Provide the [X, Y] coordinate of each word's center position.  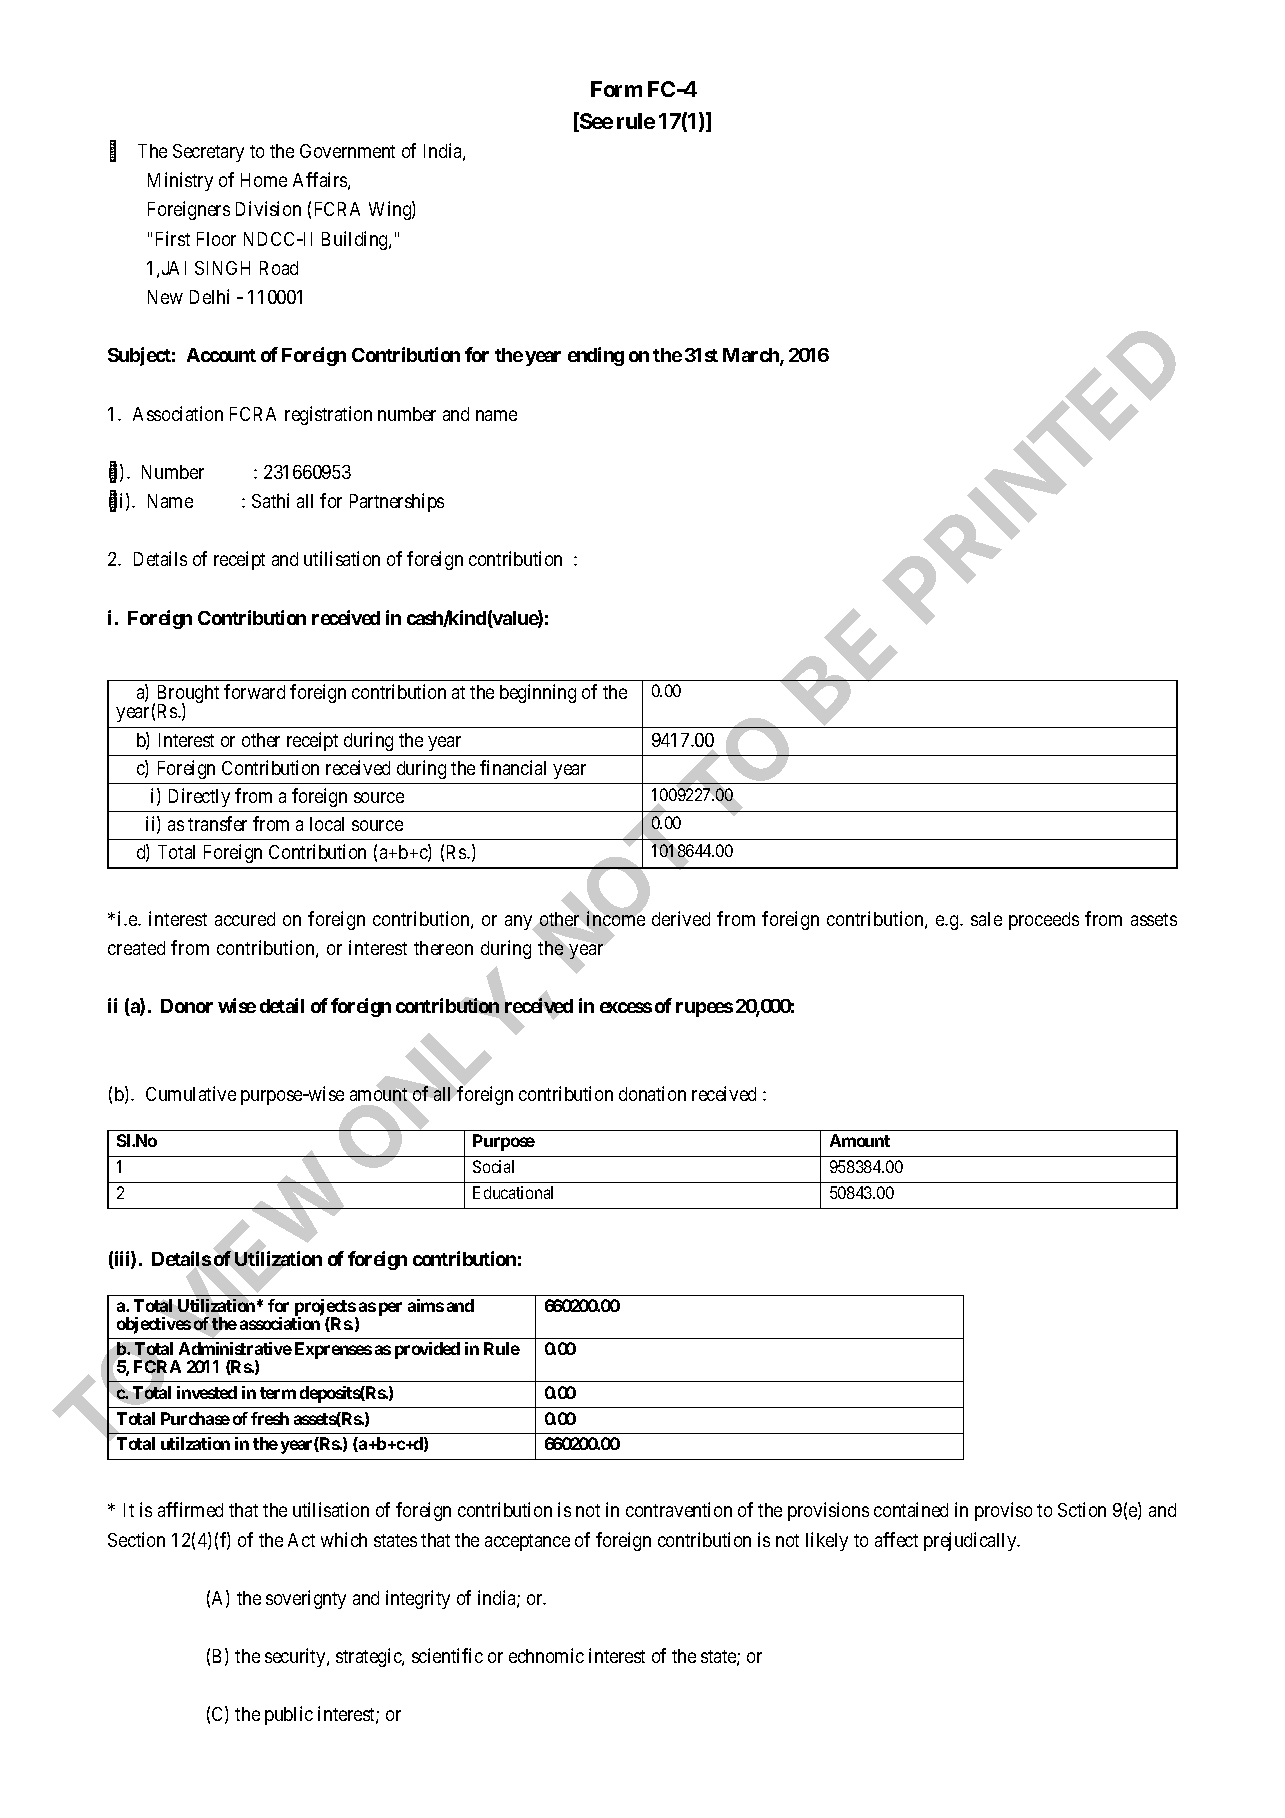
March [752, 356]
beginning [538, 693]
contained [911, 1509]
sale [986, 919]
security [296, 1657]
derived [681, 918]
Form [616, 89]
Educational [513, 1192]
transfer [217, 823]
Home [264, 180]
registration [328, 415]
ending [596, 356]
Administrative [235, 1348]
